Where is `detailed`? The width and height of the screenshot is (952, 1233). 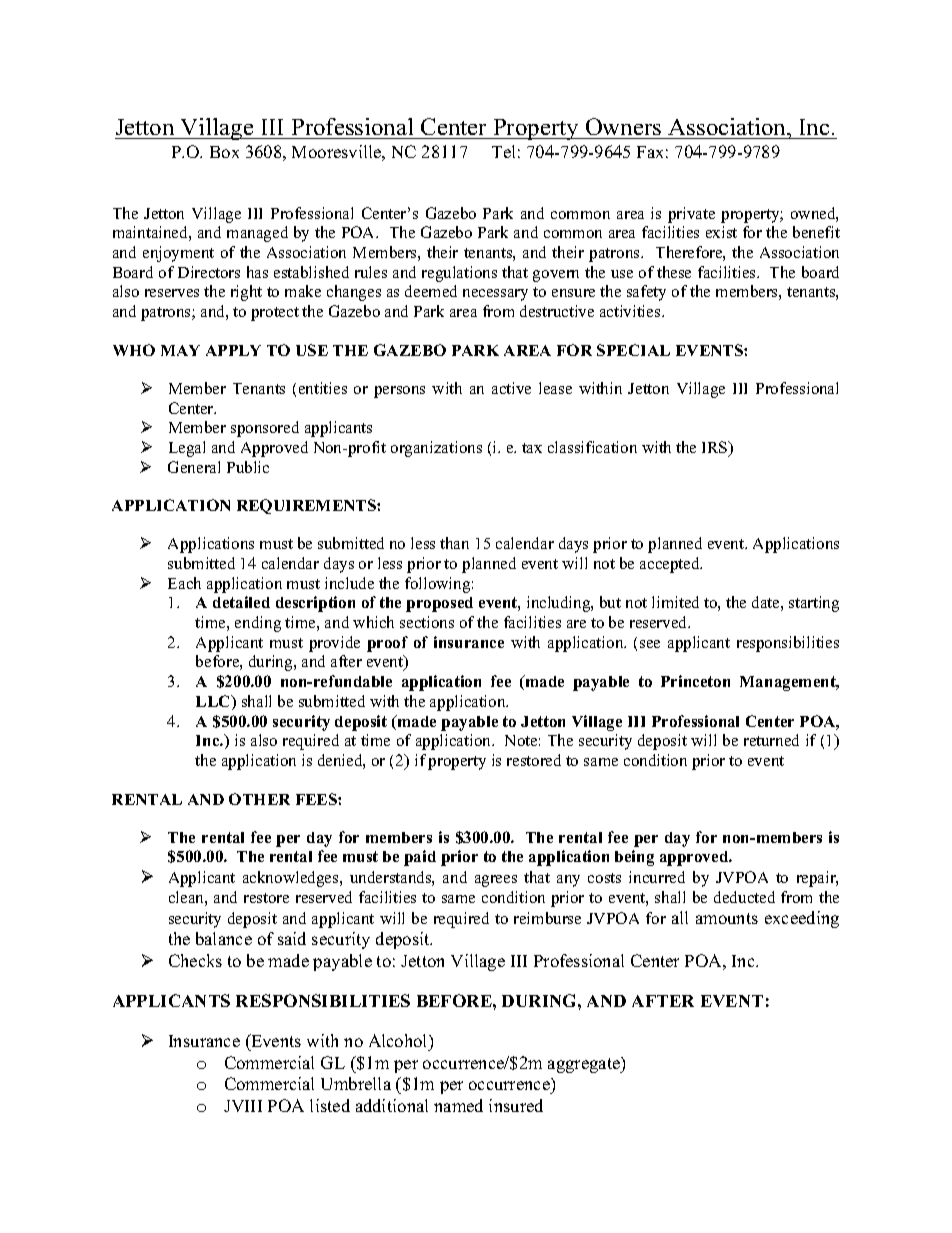
detailed is located at coordinates (241, 602).
